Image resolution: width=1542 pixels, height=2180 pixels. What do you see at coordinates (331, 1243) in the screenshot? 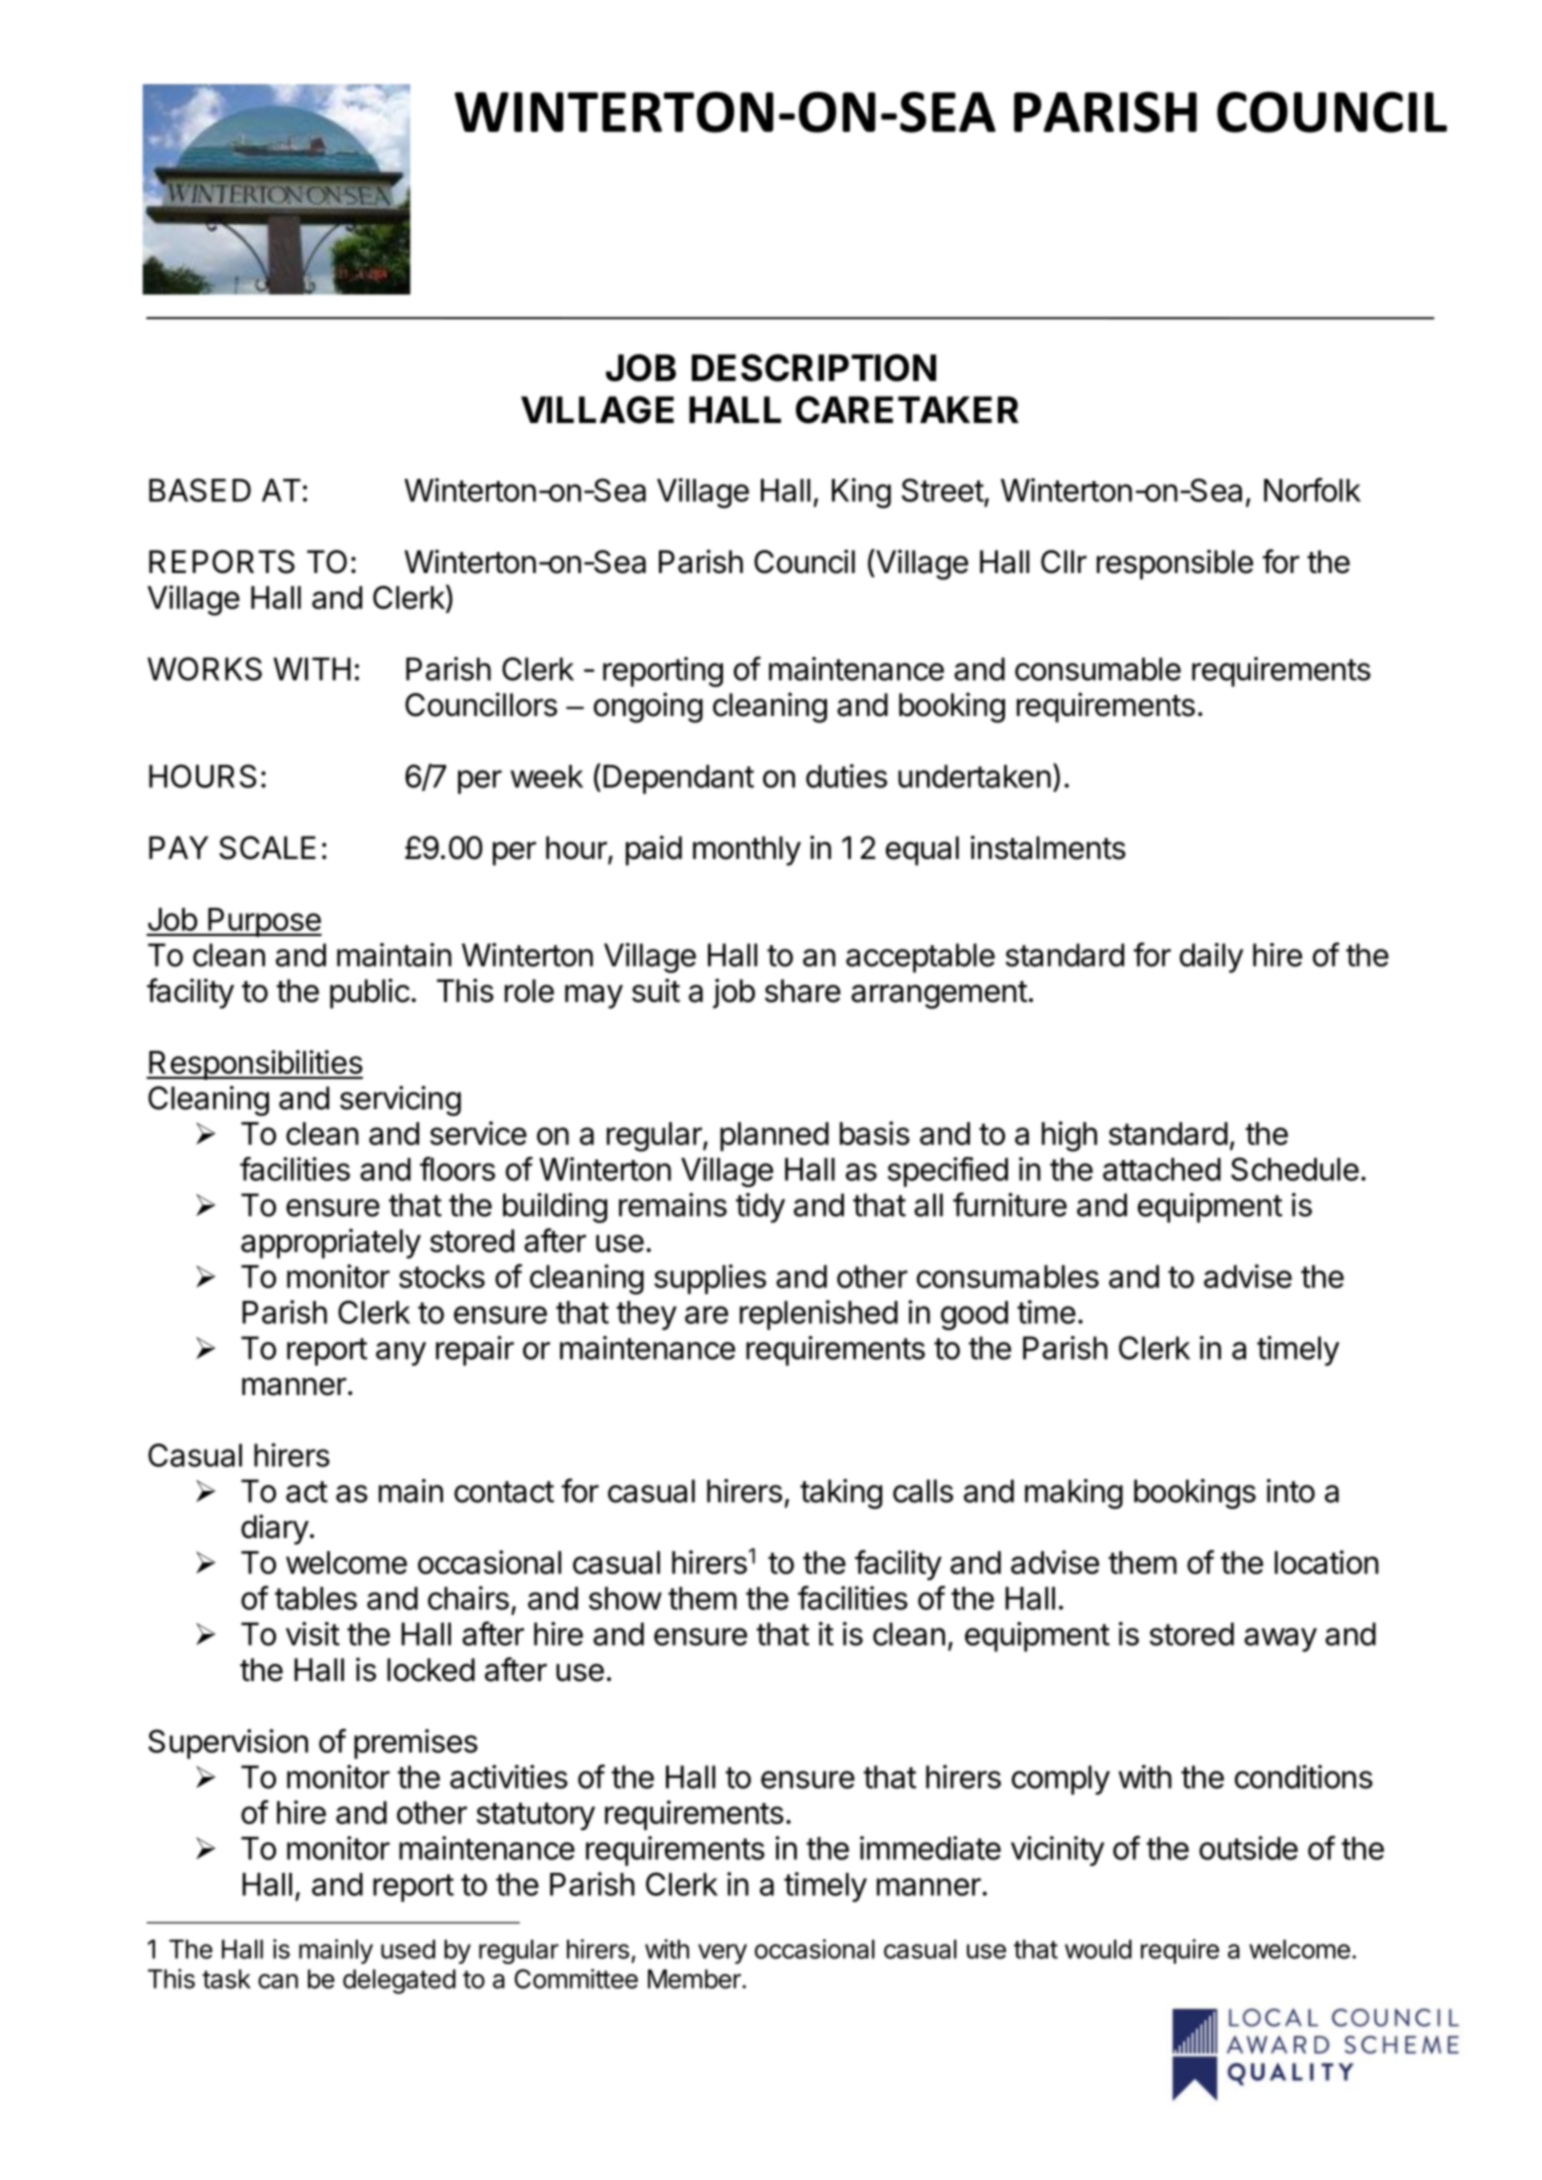
I see `appropriately` at bounding box center [331, 1243].
